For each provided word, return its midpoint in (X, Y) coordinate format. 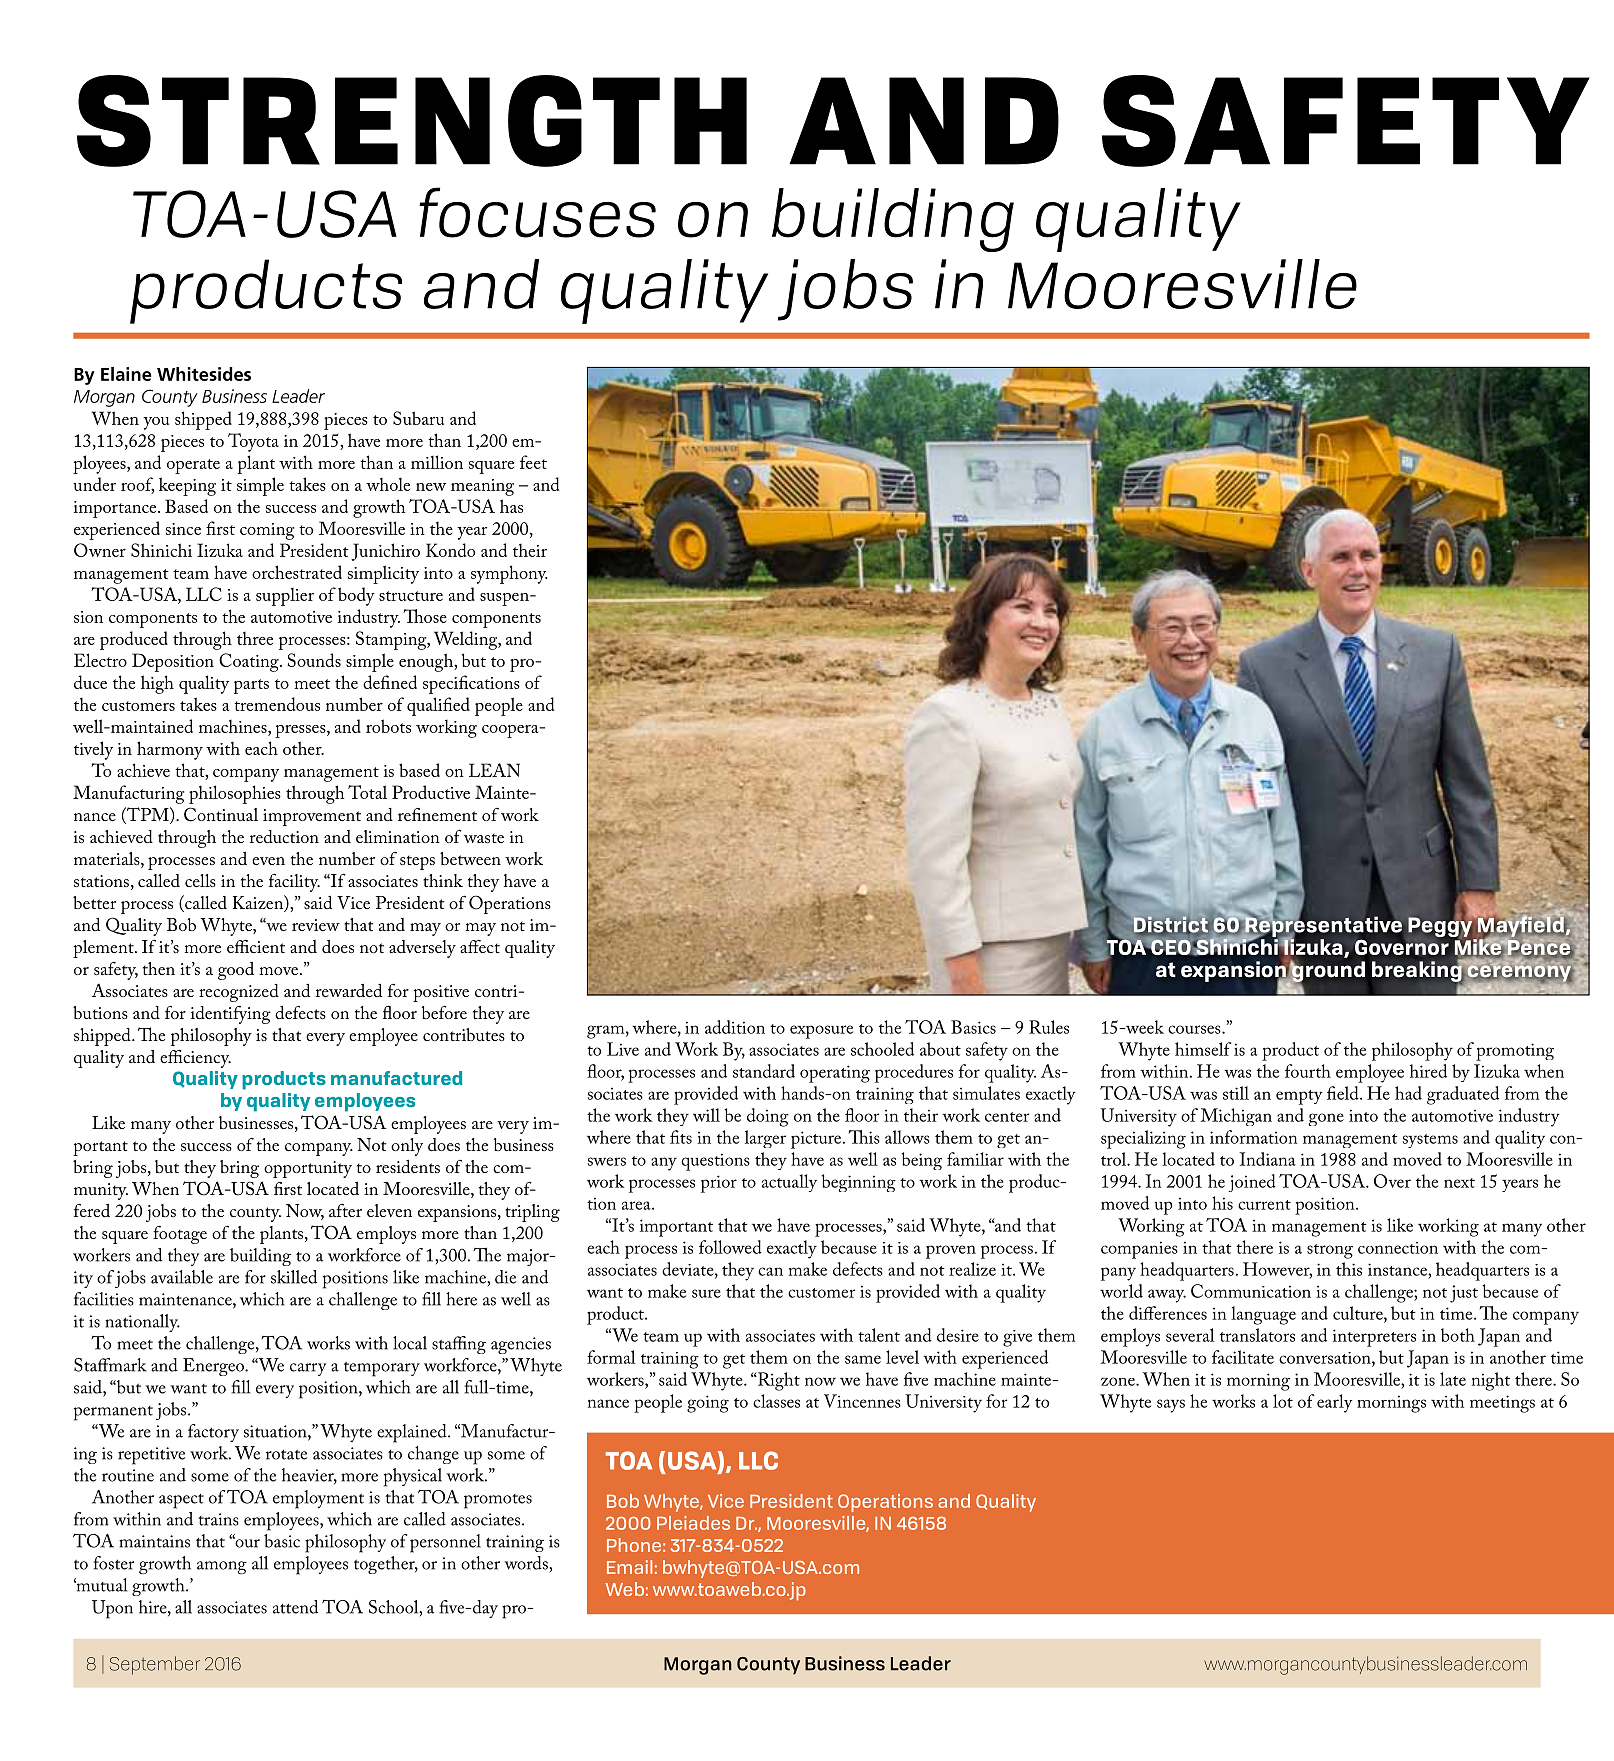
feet (533, 462)
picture (817, 1140)
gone (1326, 1119)
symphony (509, 574)
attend (295, 1607)
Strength (412, 121)
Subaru (418, 418)
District (1171, 926)
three (255, 638)
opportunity (308, 1169)
